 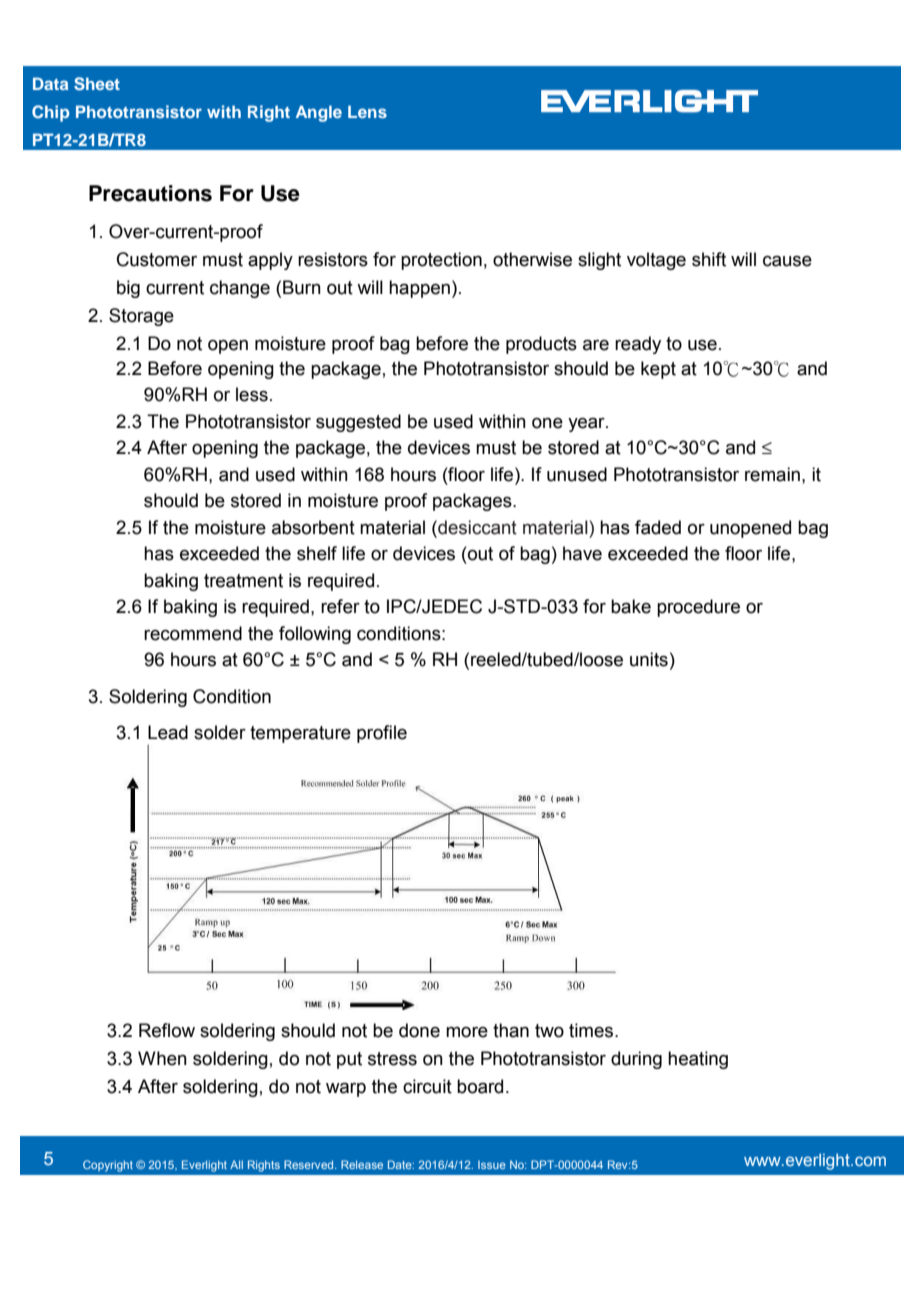 I want to click on circuit, so click(x=427, y=1086).
